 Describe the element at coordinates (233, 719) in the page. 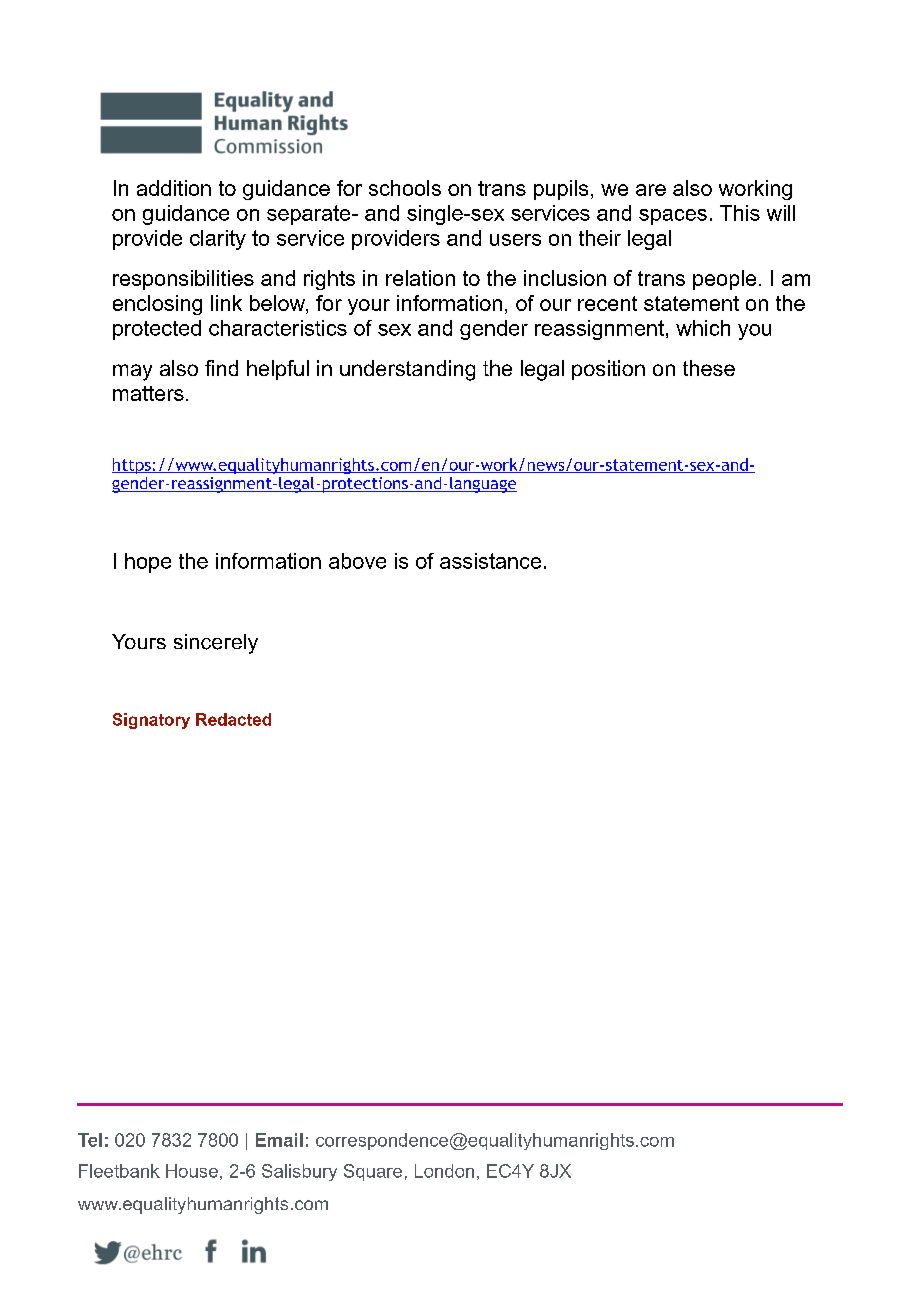

I see `Redacted` at that location.
